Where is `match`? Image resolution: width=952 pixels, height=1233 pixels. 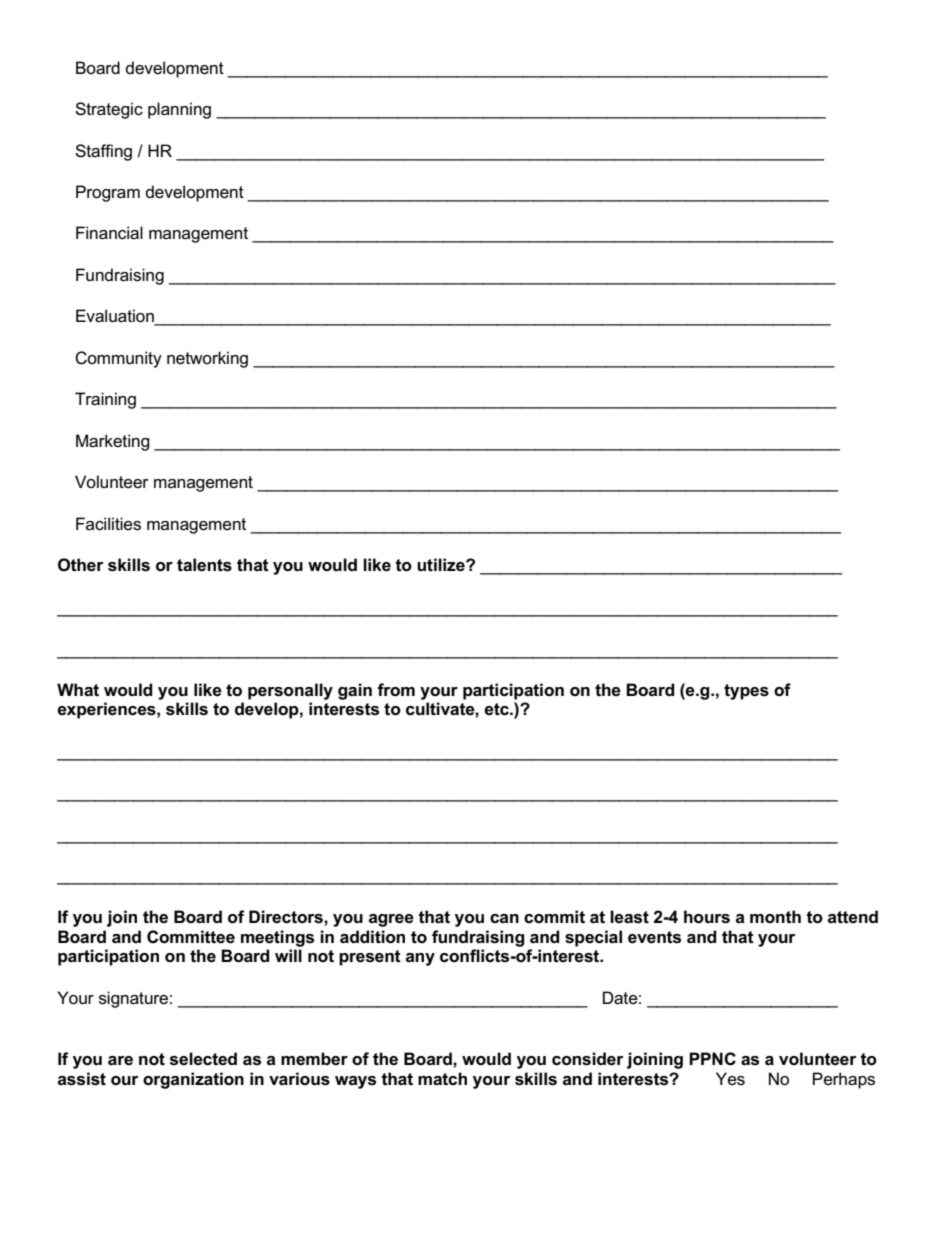 match is located at coordinates (442, 1079).
